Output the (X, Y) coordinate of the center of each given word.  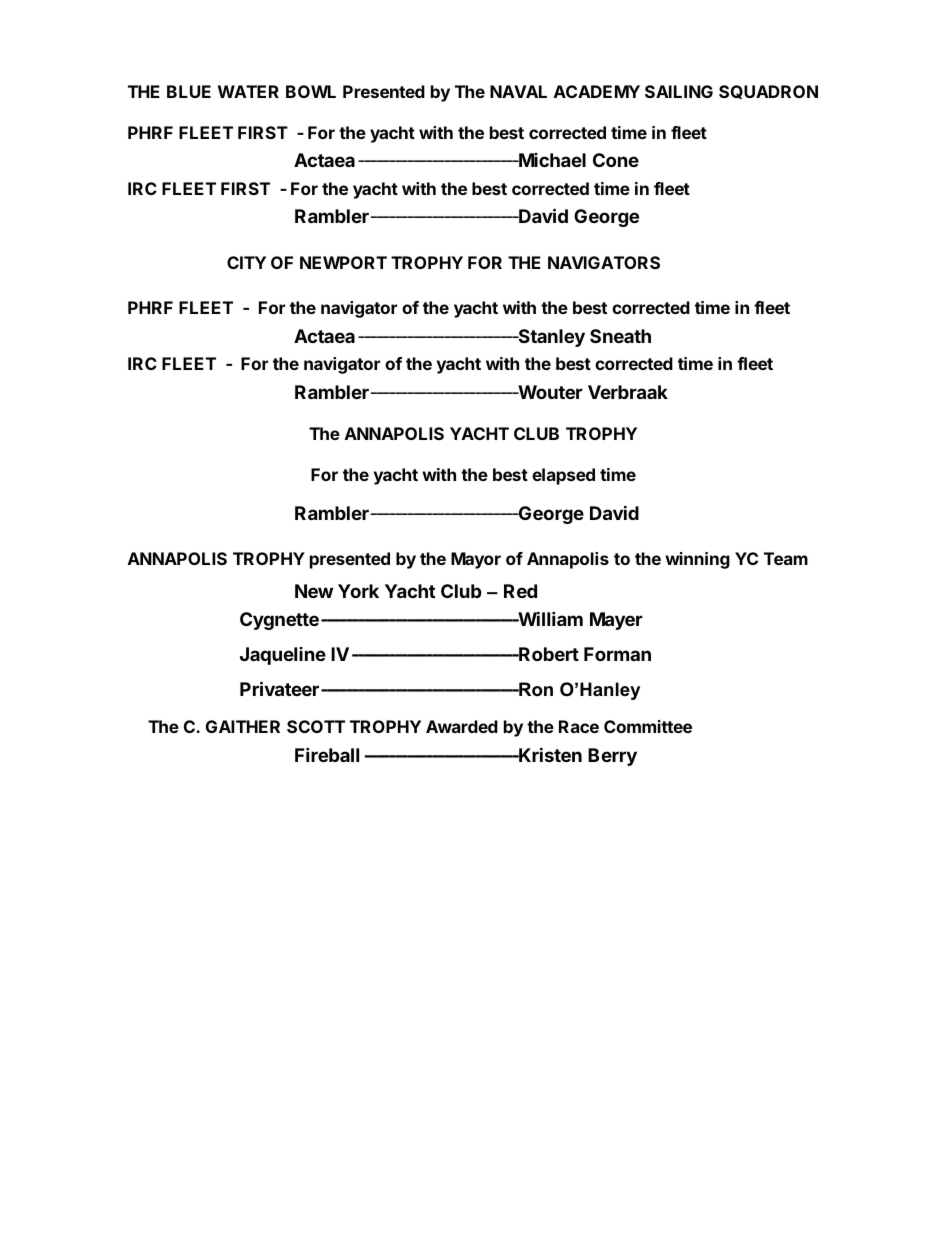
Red (520, 591)
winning (697, 560)
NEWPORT (343, 262)
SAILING (679, 91)
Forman (617, 654)
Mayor (476, 560)
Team (786, 558)
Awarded (462, 726)
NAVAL (518, 91)
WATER (248, 91)
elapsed (563, 476)
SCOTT (316, 726)
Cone (616, 160)
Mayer (616, 621)
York (358, 591)
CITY (246, 262)
